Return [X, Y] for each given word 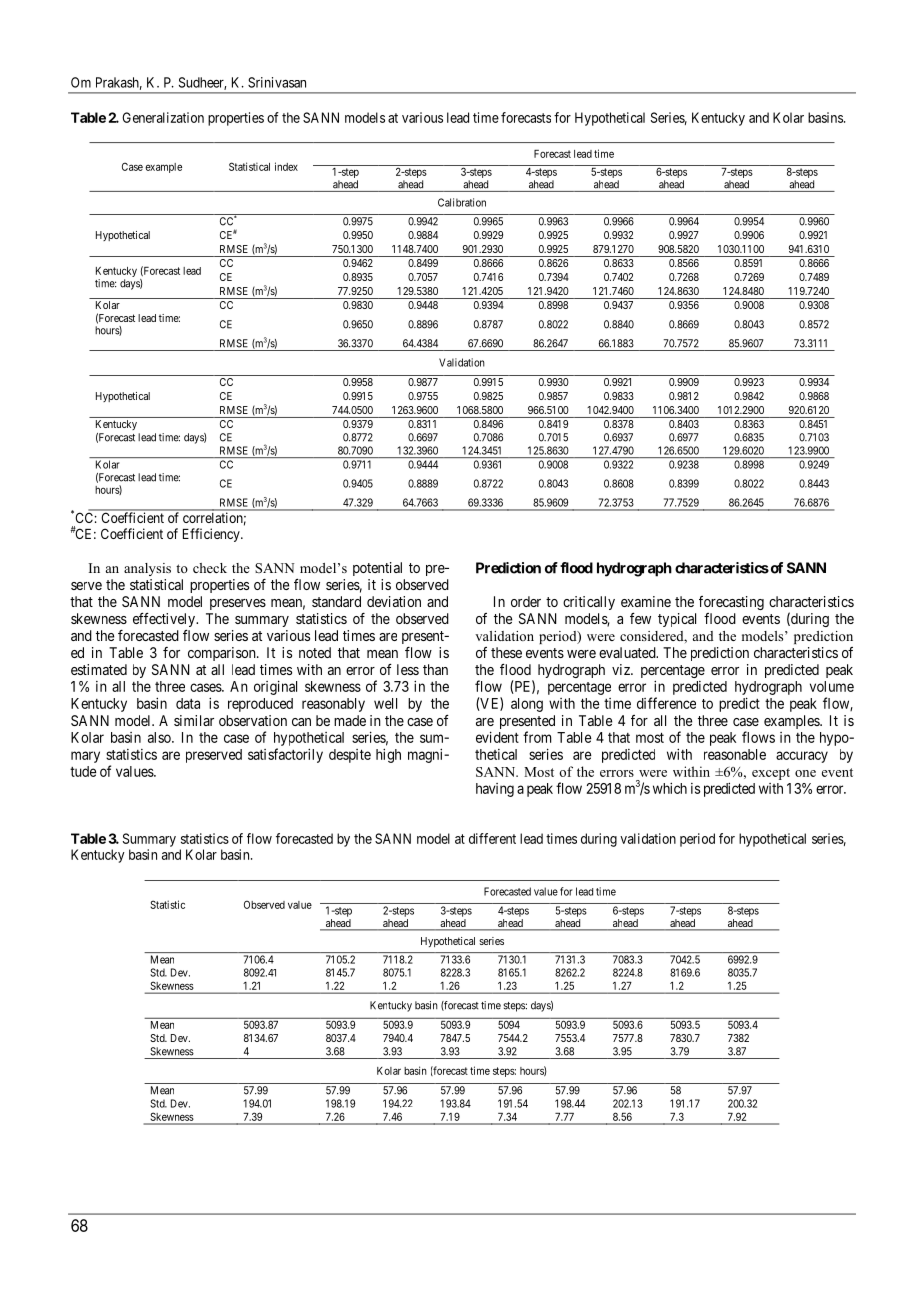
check [210, 568]
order [526, 601]
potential [377, 569]
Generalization [163, 117]
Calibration [462, 202]
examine [646, 601]
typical [677, 620]
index [286, 166]
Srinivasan [277, 82]
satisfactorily [285, 755]
